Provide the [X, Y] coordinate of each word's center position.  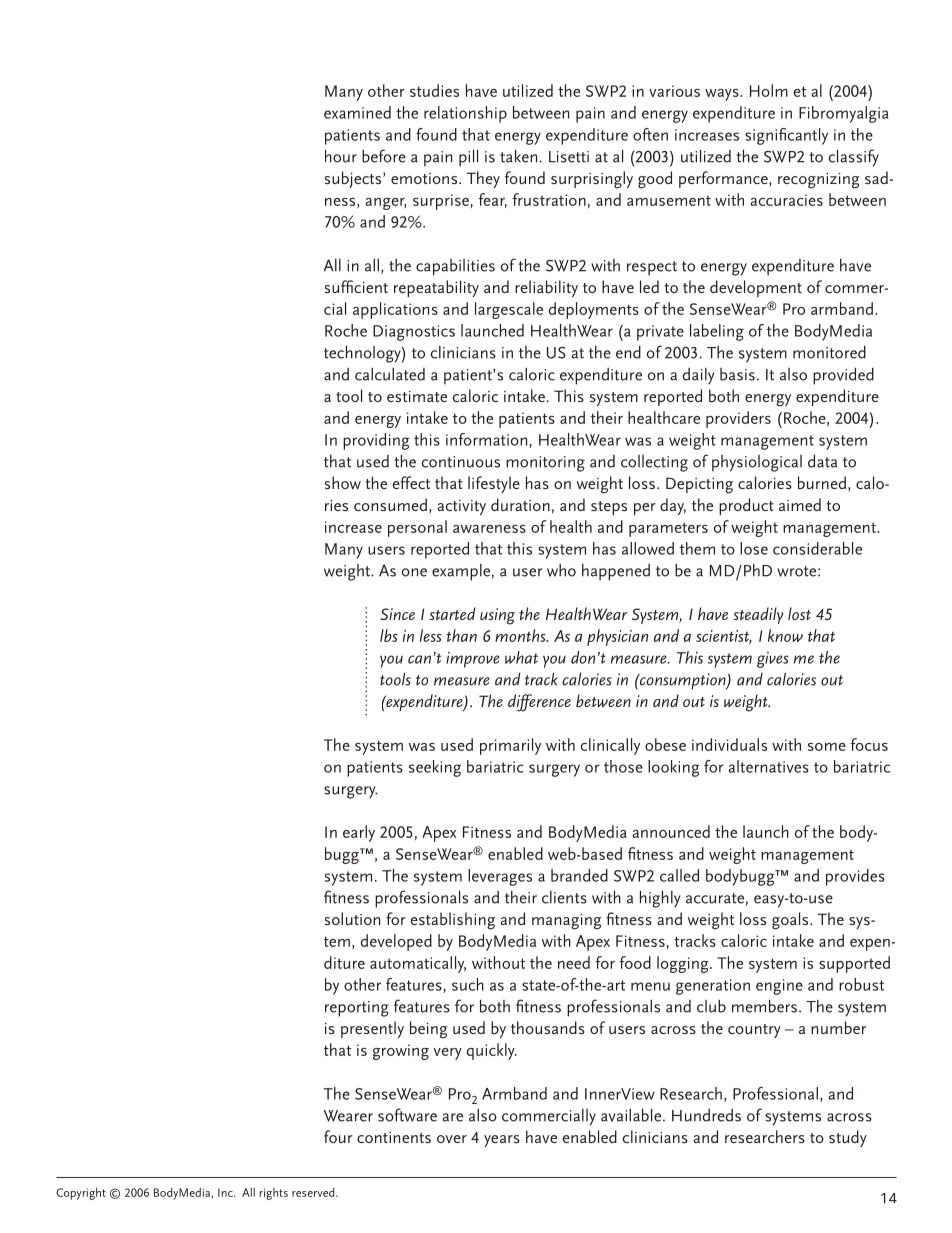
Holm [769, 90]
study [848, 1138]
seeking [435, 768]
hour [341, 156]
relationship [465, 114]
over [452, 1139]
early [359, 833]
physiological [757, 463]
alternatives [768, 766]
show [343, 482]
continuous [460, 462]
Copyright [81, 1193]
